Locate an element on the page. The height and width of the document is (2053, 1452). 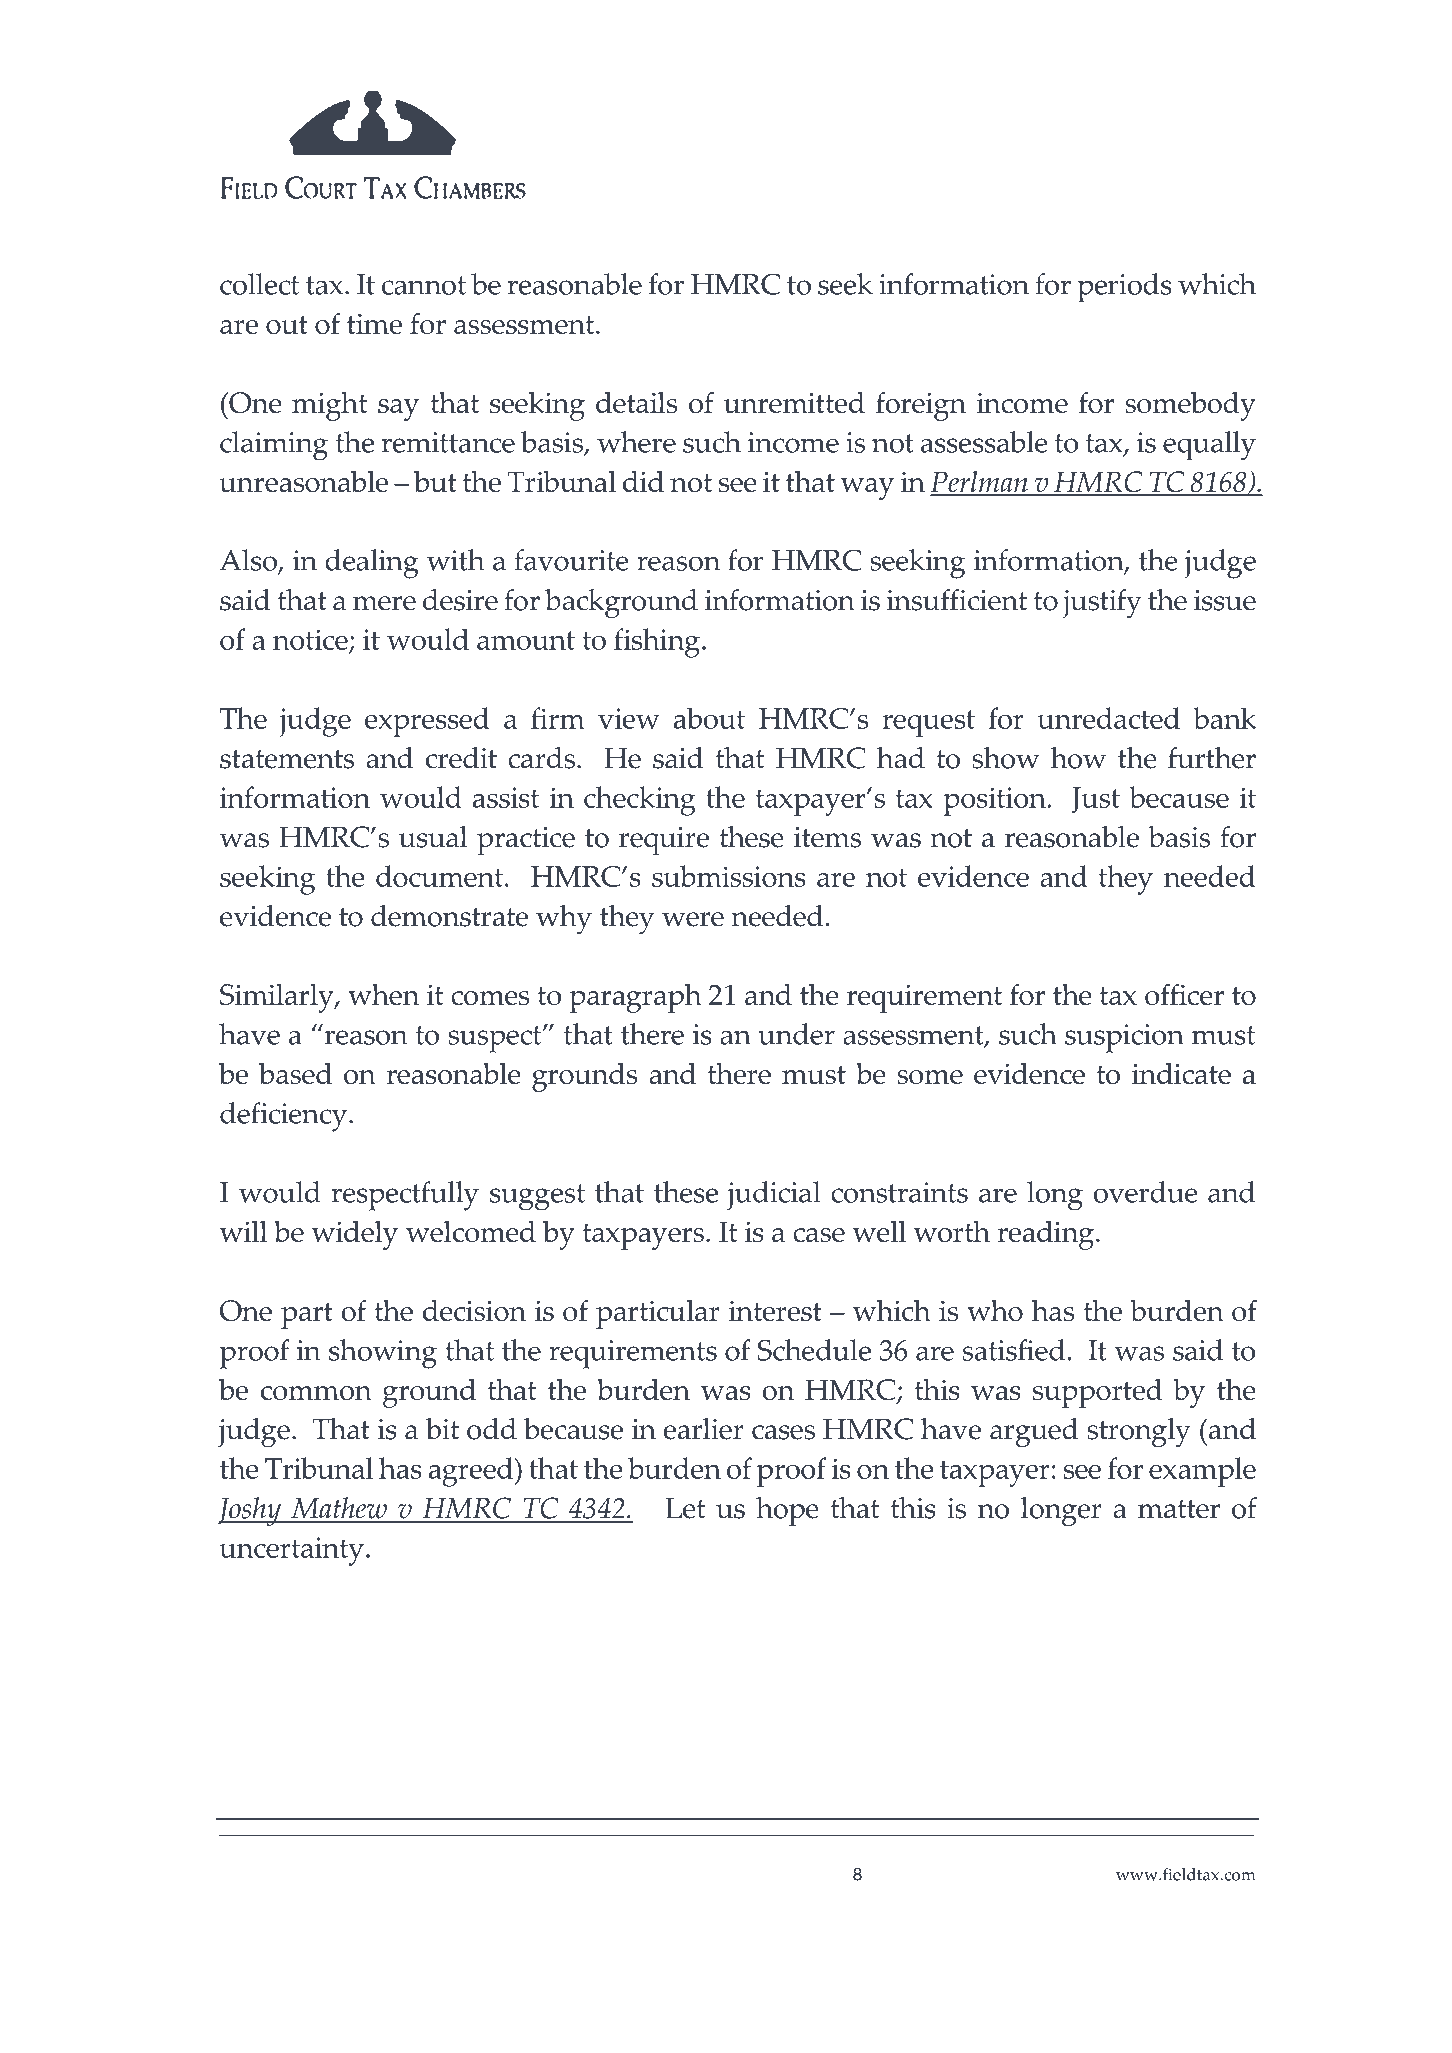
interest is located at coordinates (775, 1311).
